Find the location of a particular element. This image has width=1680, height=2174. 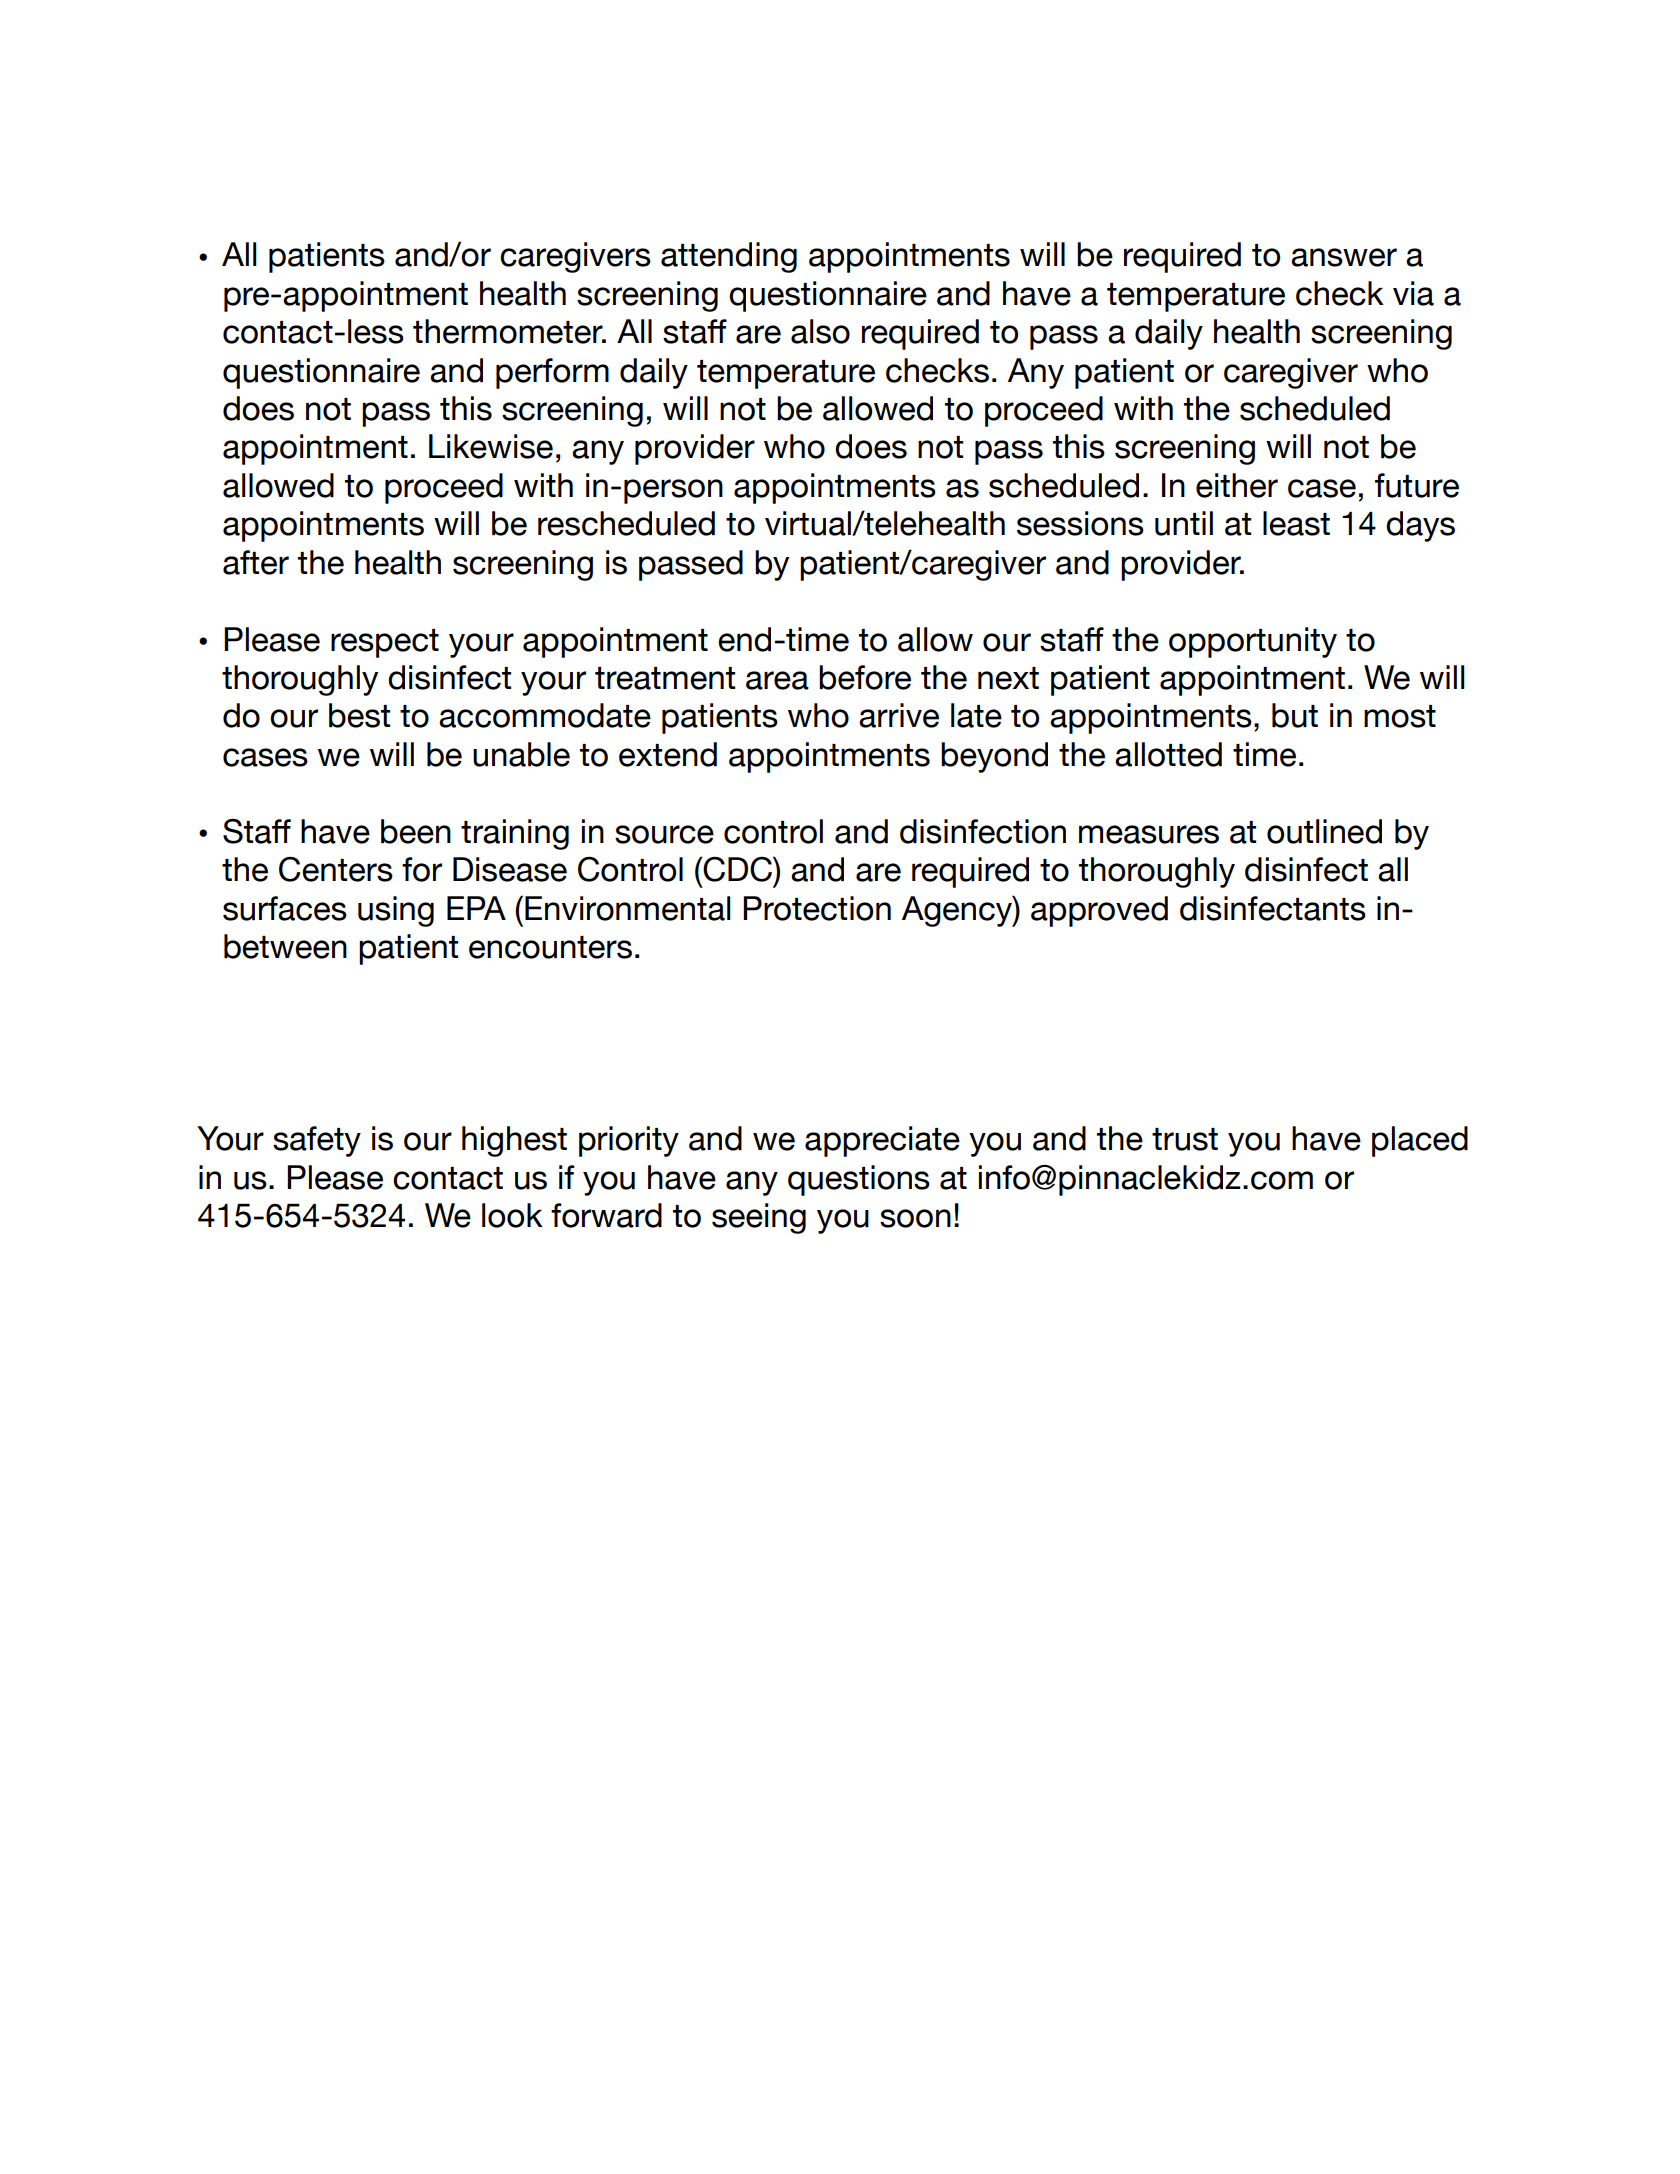

answer is located at coordinates (1344, 257).
